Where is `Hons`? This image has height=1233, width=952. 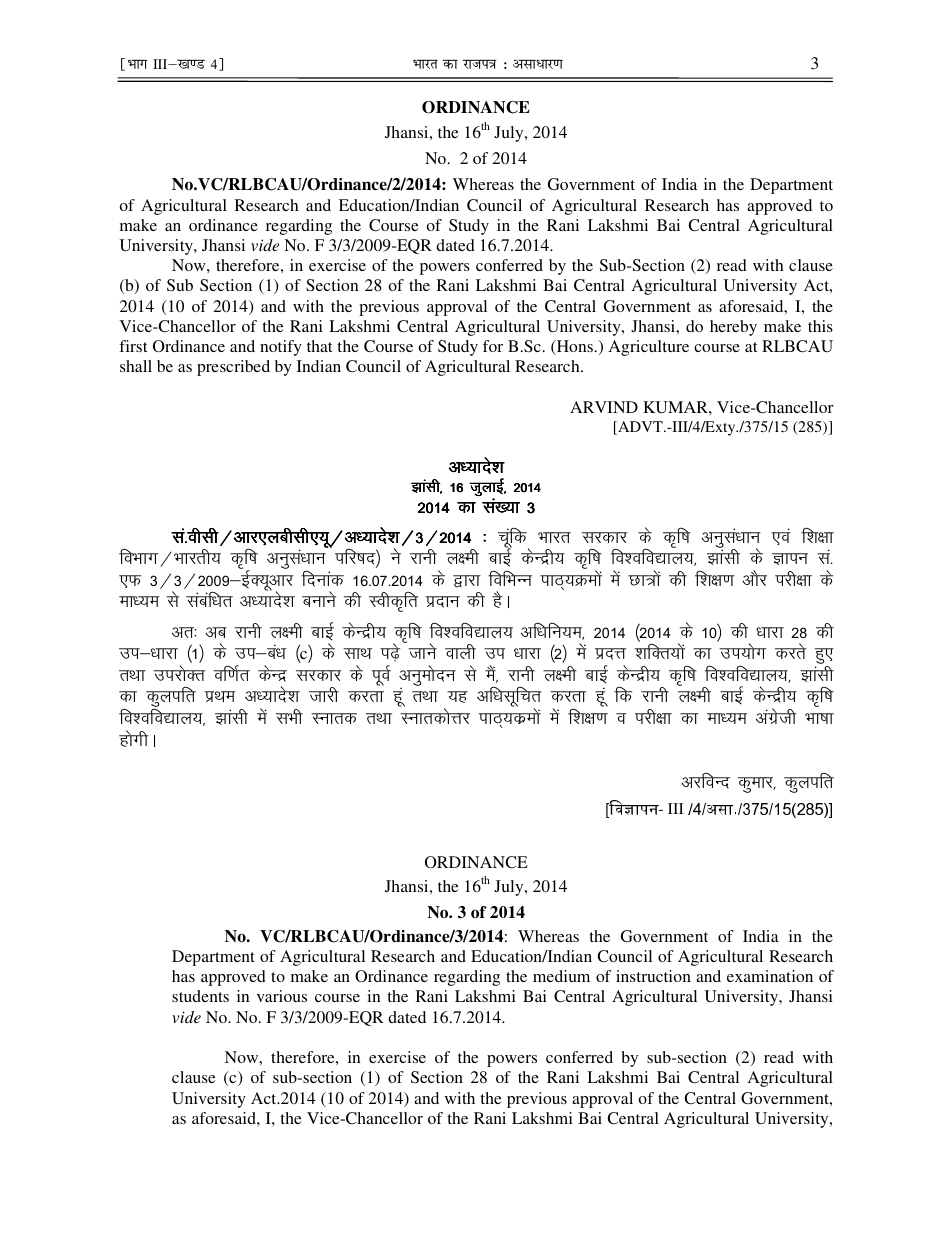
Hons is located at coordinates (574, 347).
